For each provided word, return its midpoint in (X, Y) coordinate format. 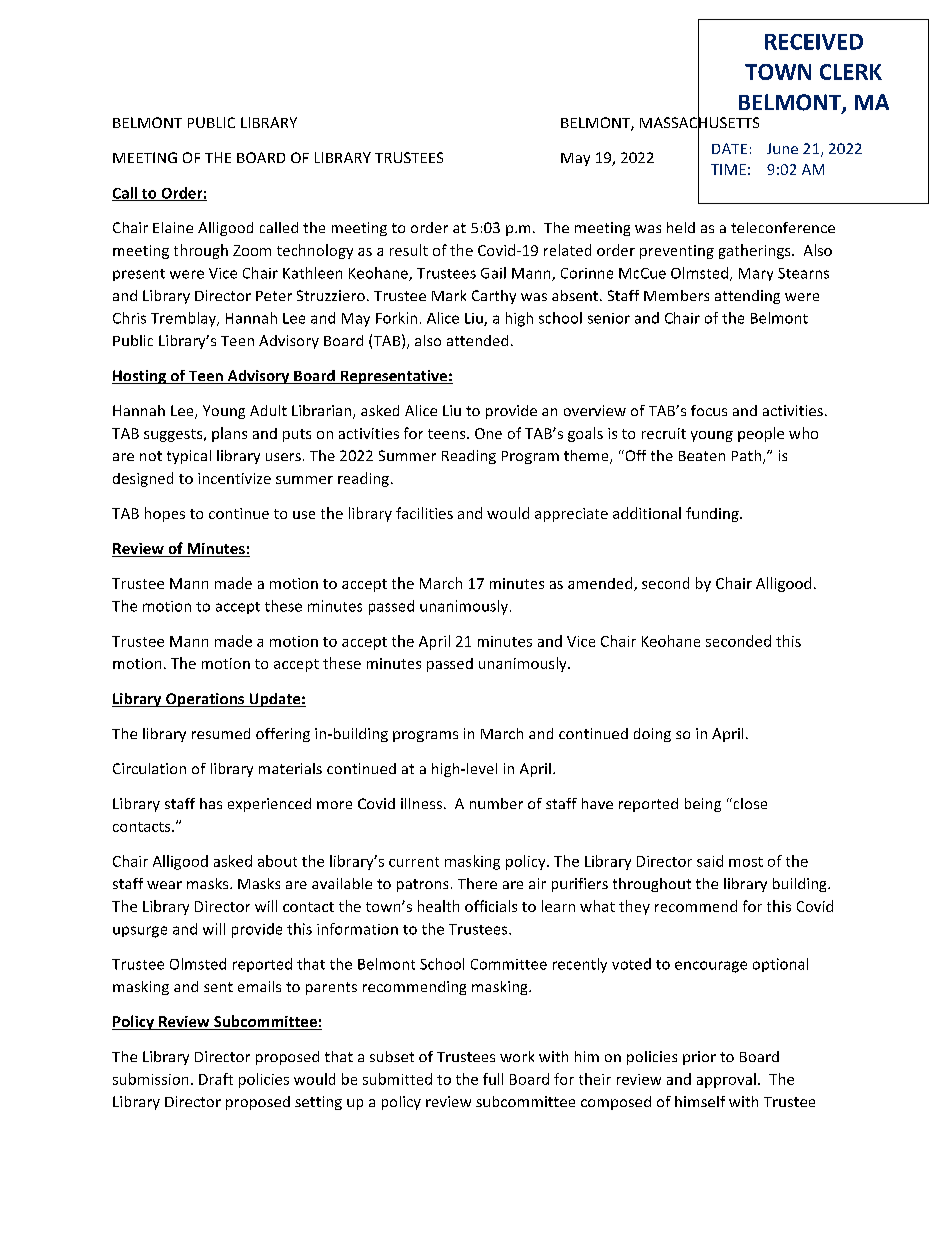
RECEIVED (814, 42)
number (496, 803)
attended (477, 340)
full (493, 1079)
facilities (424, 513)
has (211, 803)
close (749, 803)
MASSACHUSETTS (699, 123)
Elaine (173, 227)
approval (726, 1080)
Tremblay (184, 319)
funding (713, 514)
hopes (165, 514)
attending (747, 297)
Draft (216, 1079)
